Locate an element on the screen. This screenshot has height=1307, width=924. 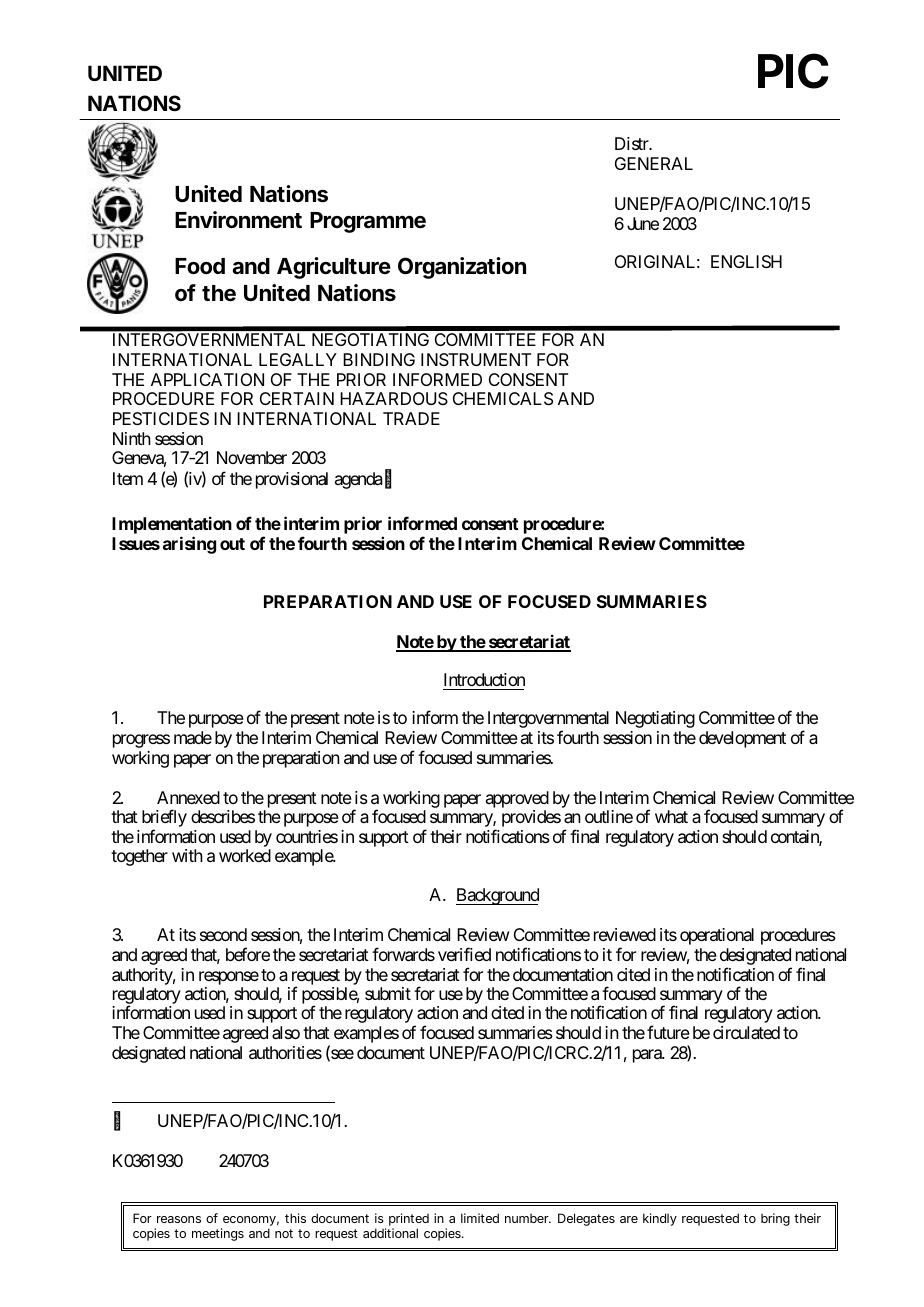
Environment is located at coordinates (238, 220).
